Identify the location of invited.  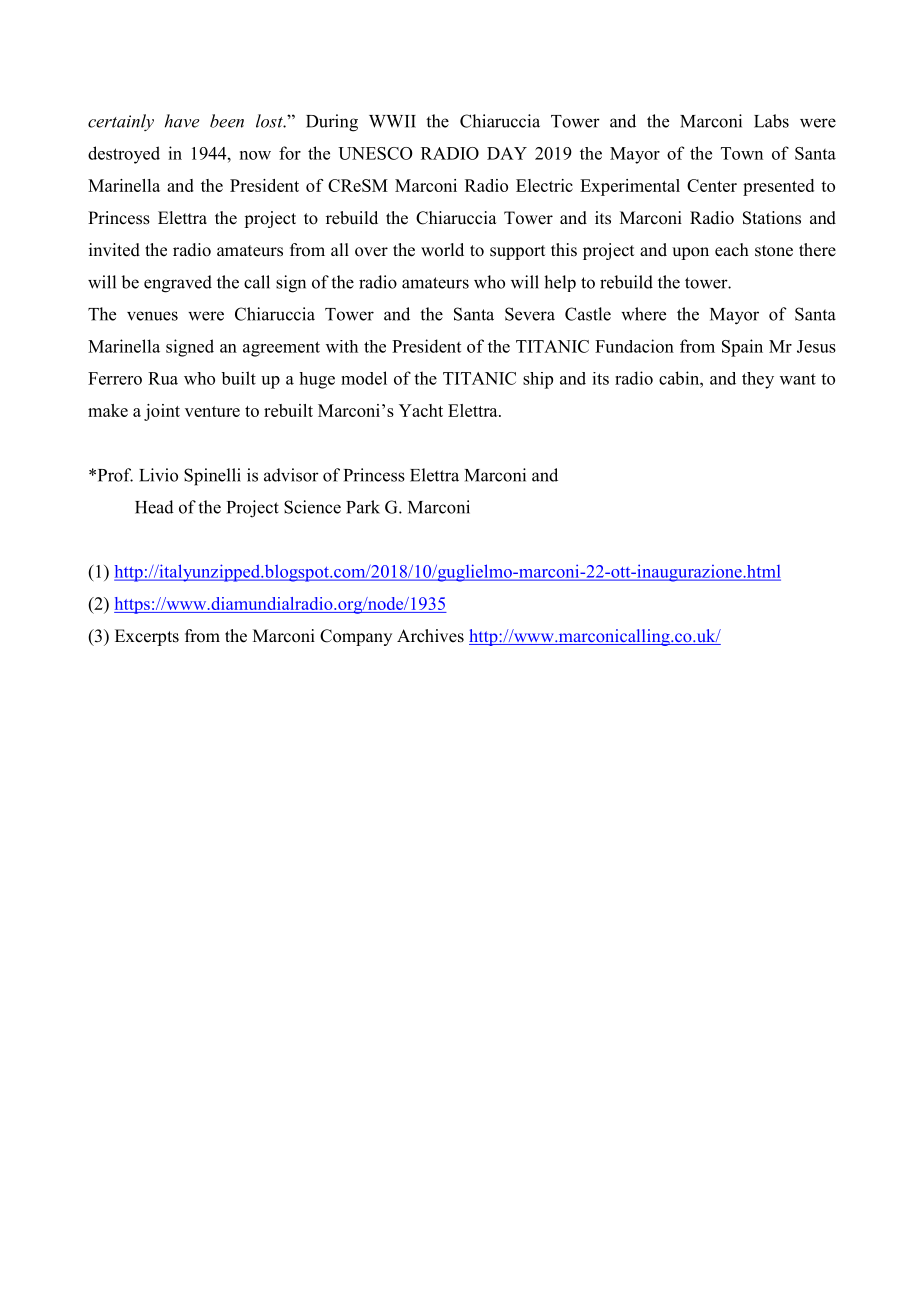
(114, 250).
